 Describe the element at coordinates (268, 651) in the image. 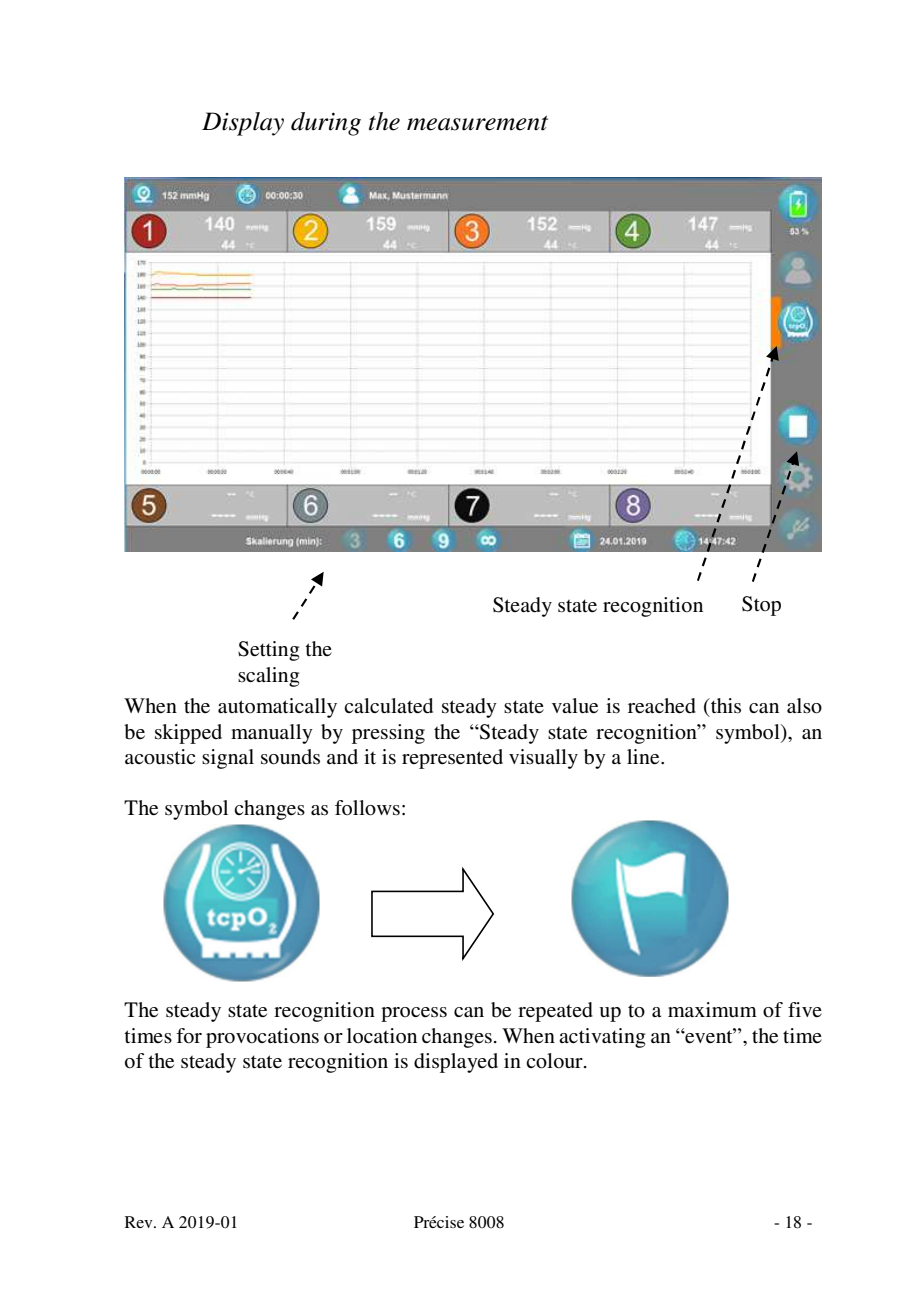

I see `Setting` at that location.
